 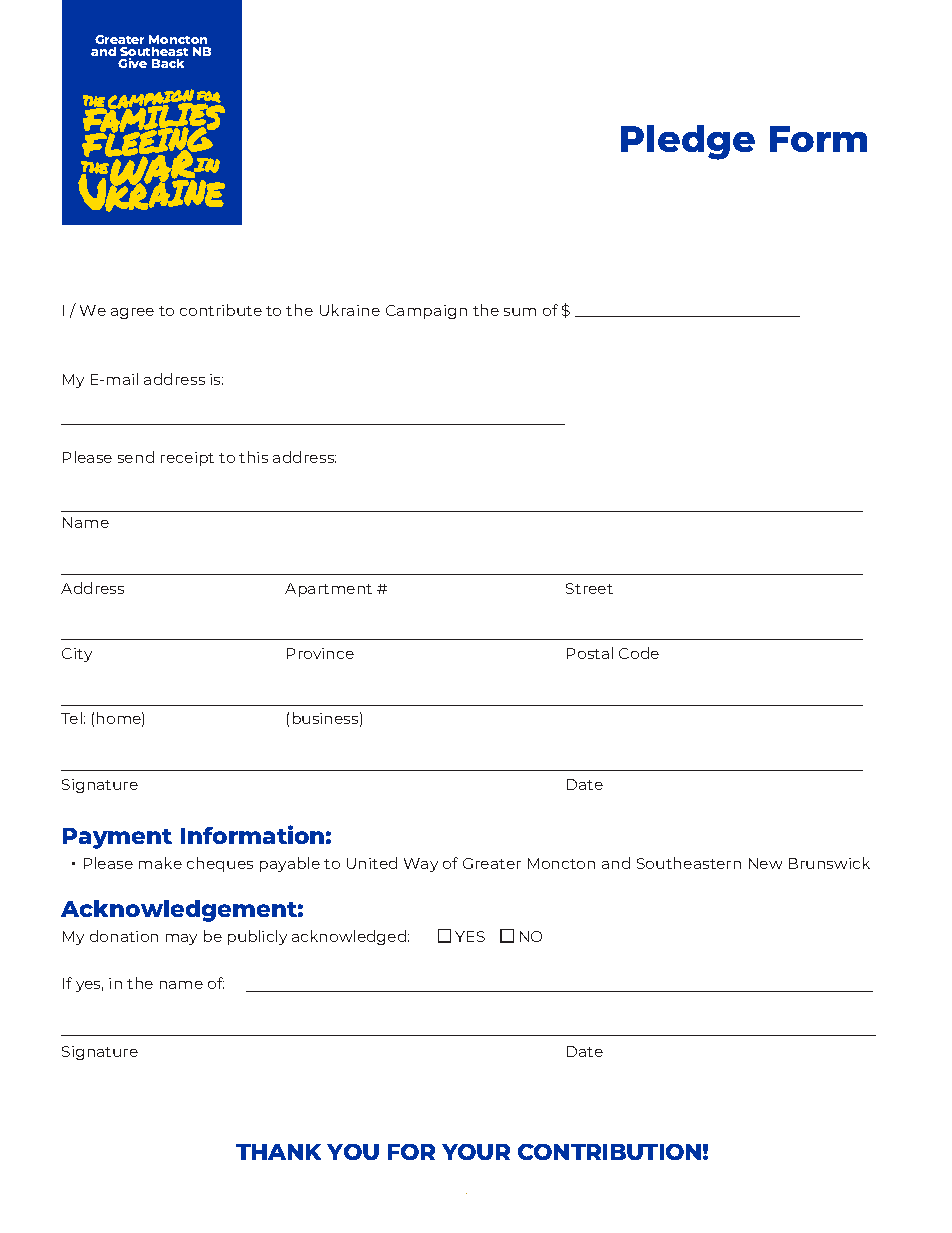 I want to click on send, so click(x=136, y=457).
